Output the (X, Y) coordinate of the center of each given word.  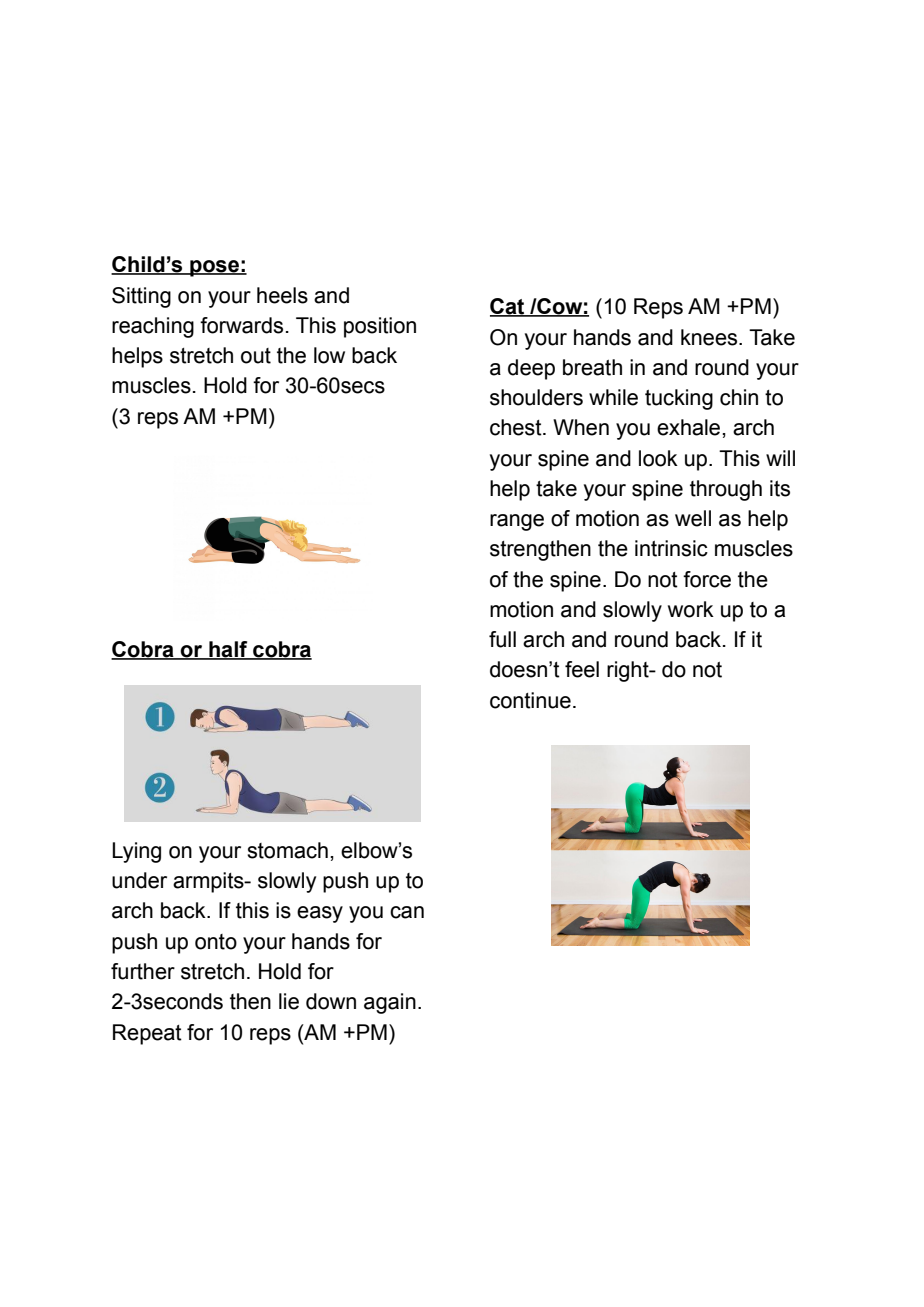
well (693, 518)
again (390, 1003)
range (517, 522)
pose (214, 268)
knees (710, 337)
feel (582, 669)
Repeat (147, 1034)
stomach (287, 850)
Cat (508, 307)
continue (530, 700)
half (228, 650)
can (407, 912)
